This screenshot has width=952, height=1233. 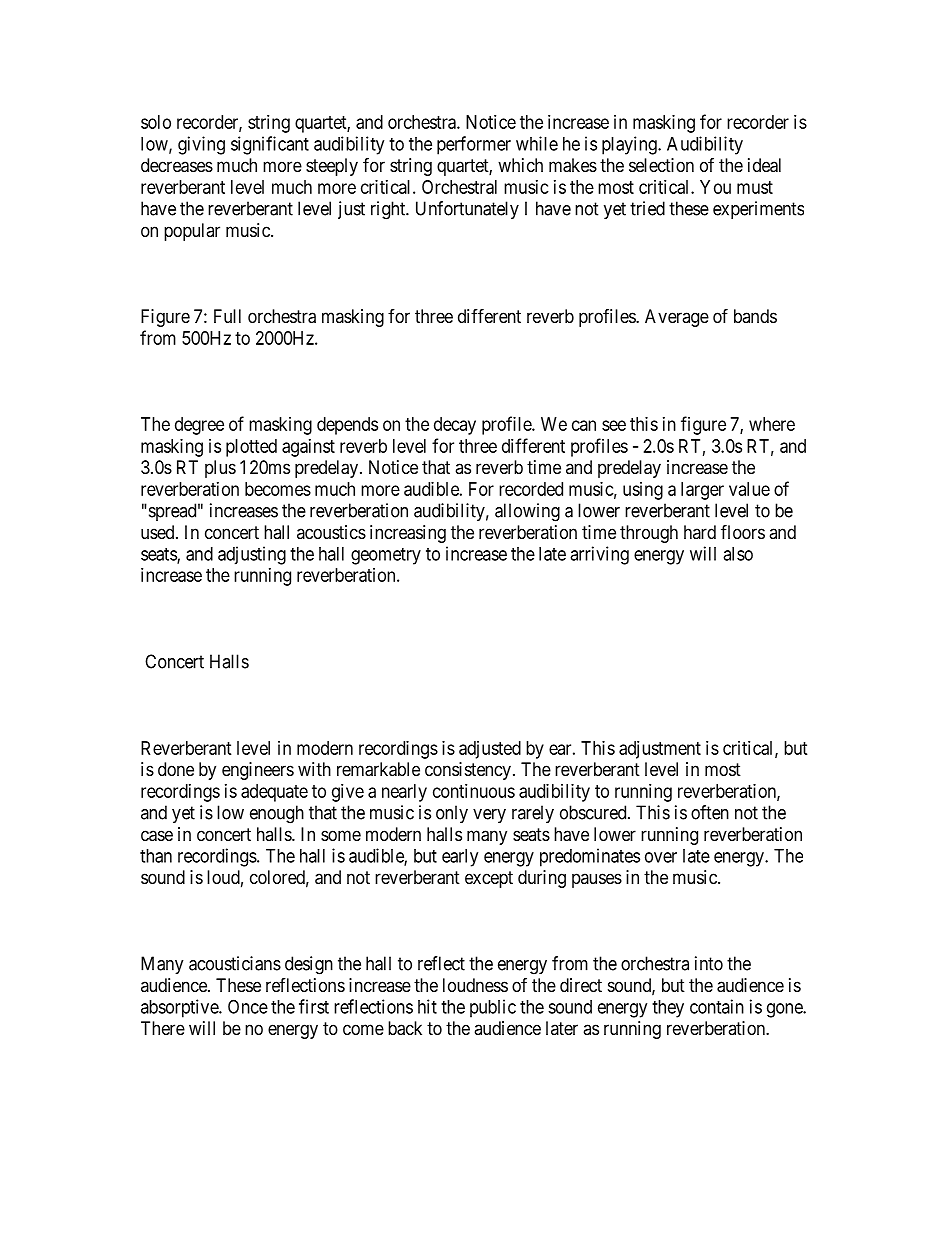 I want to click on also, so click(x=738, y=554).
